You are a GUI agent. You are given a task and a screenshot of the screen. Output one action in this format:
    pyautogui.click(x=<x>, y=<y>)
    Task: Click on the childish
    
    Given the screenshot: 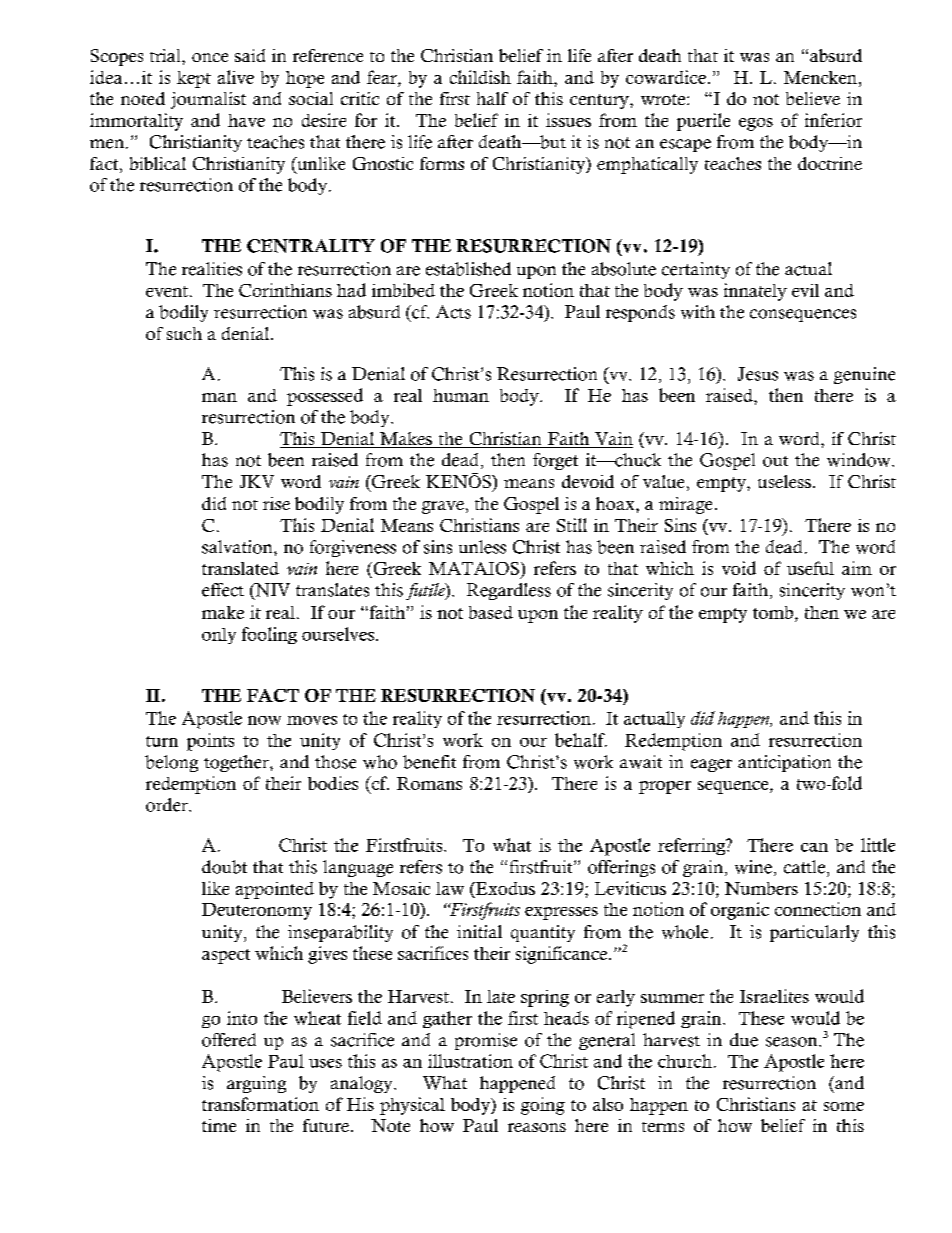 What is the action you would take?
    pyautogui.click(x=480, y=77)
